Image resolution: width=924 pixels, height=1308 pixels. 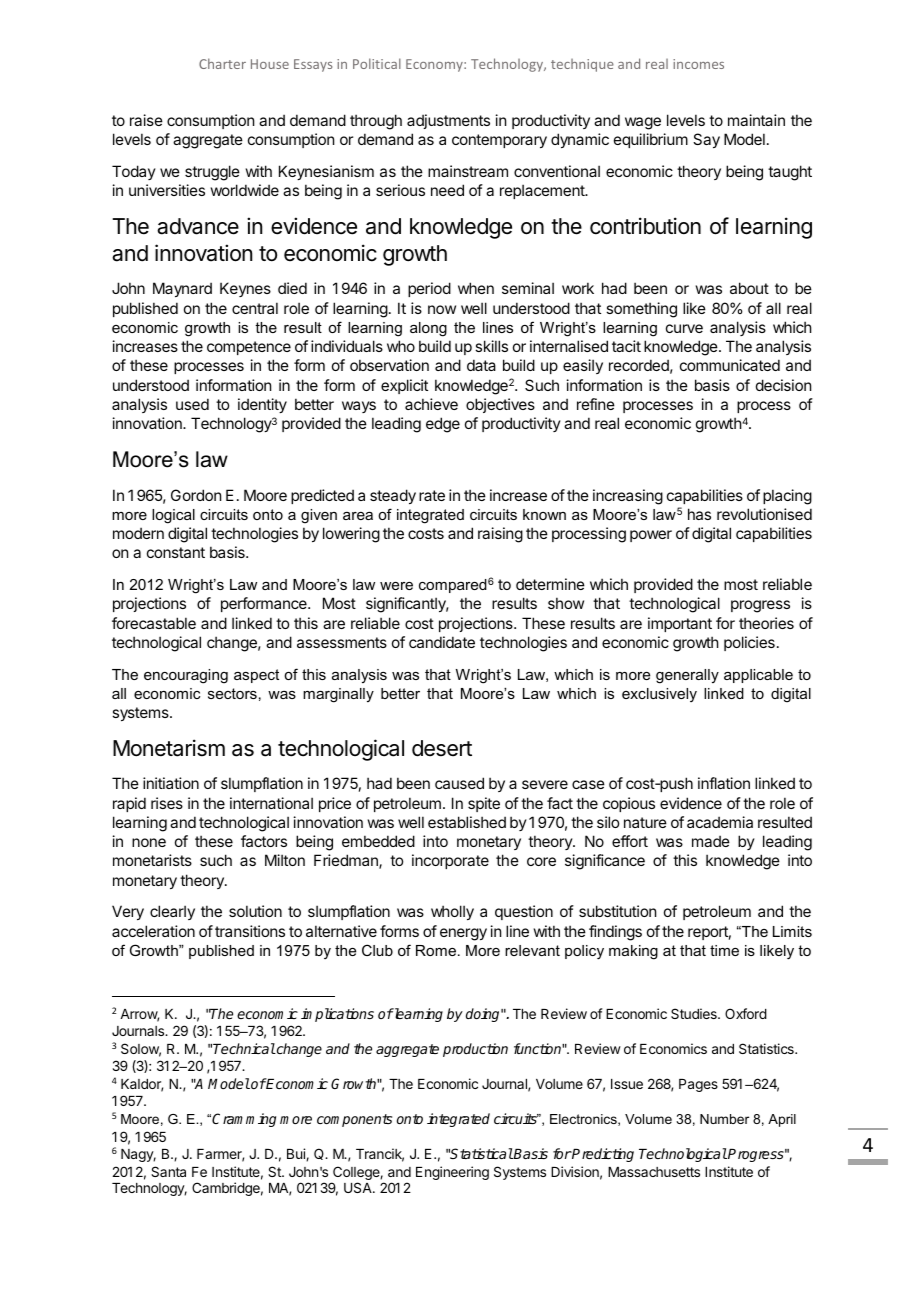 I want to click on curve, so click(x=684, y=328).
